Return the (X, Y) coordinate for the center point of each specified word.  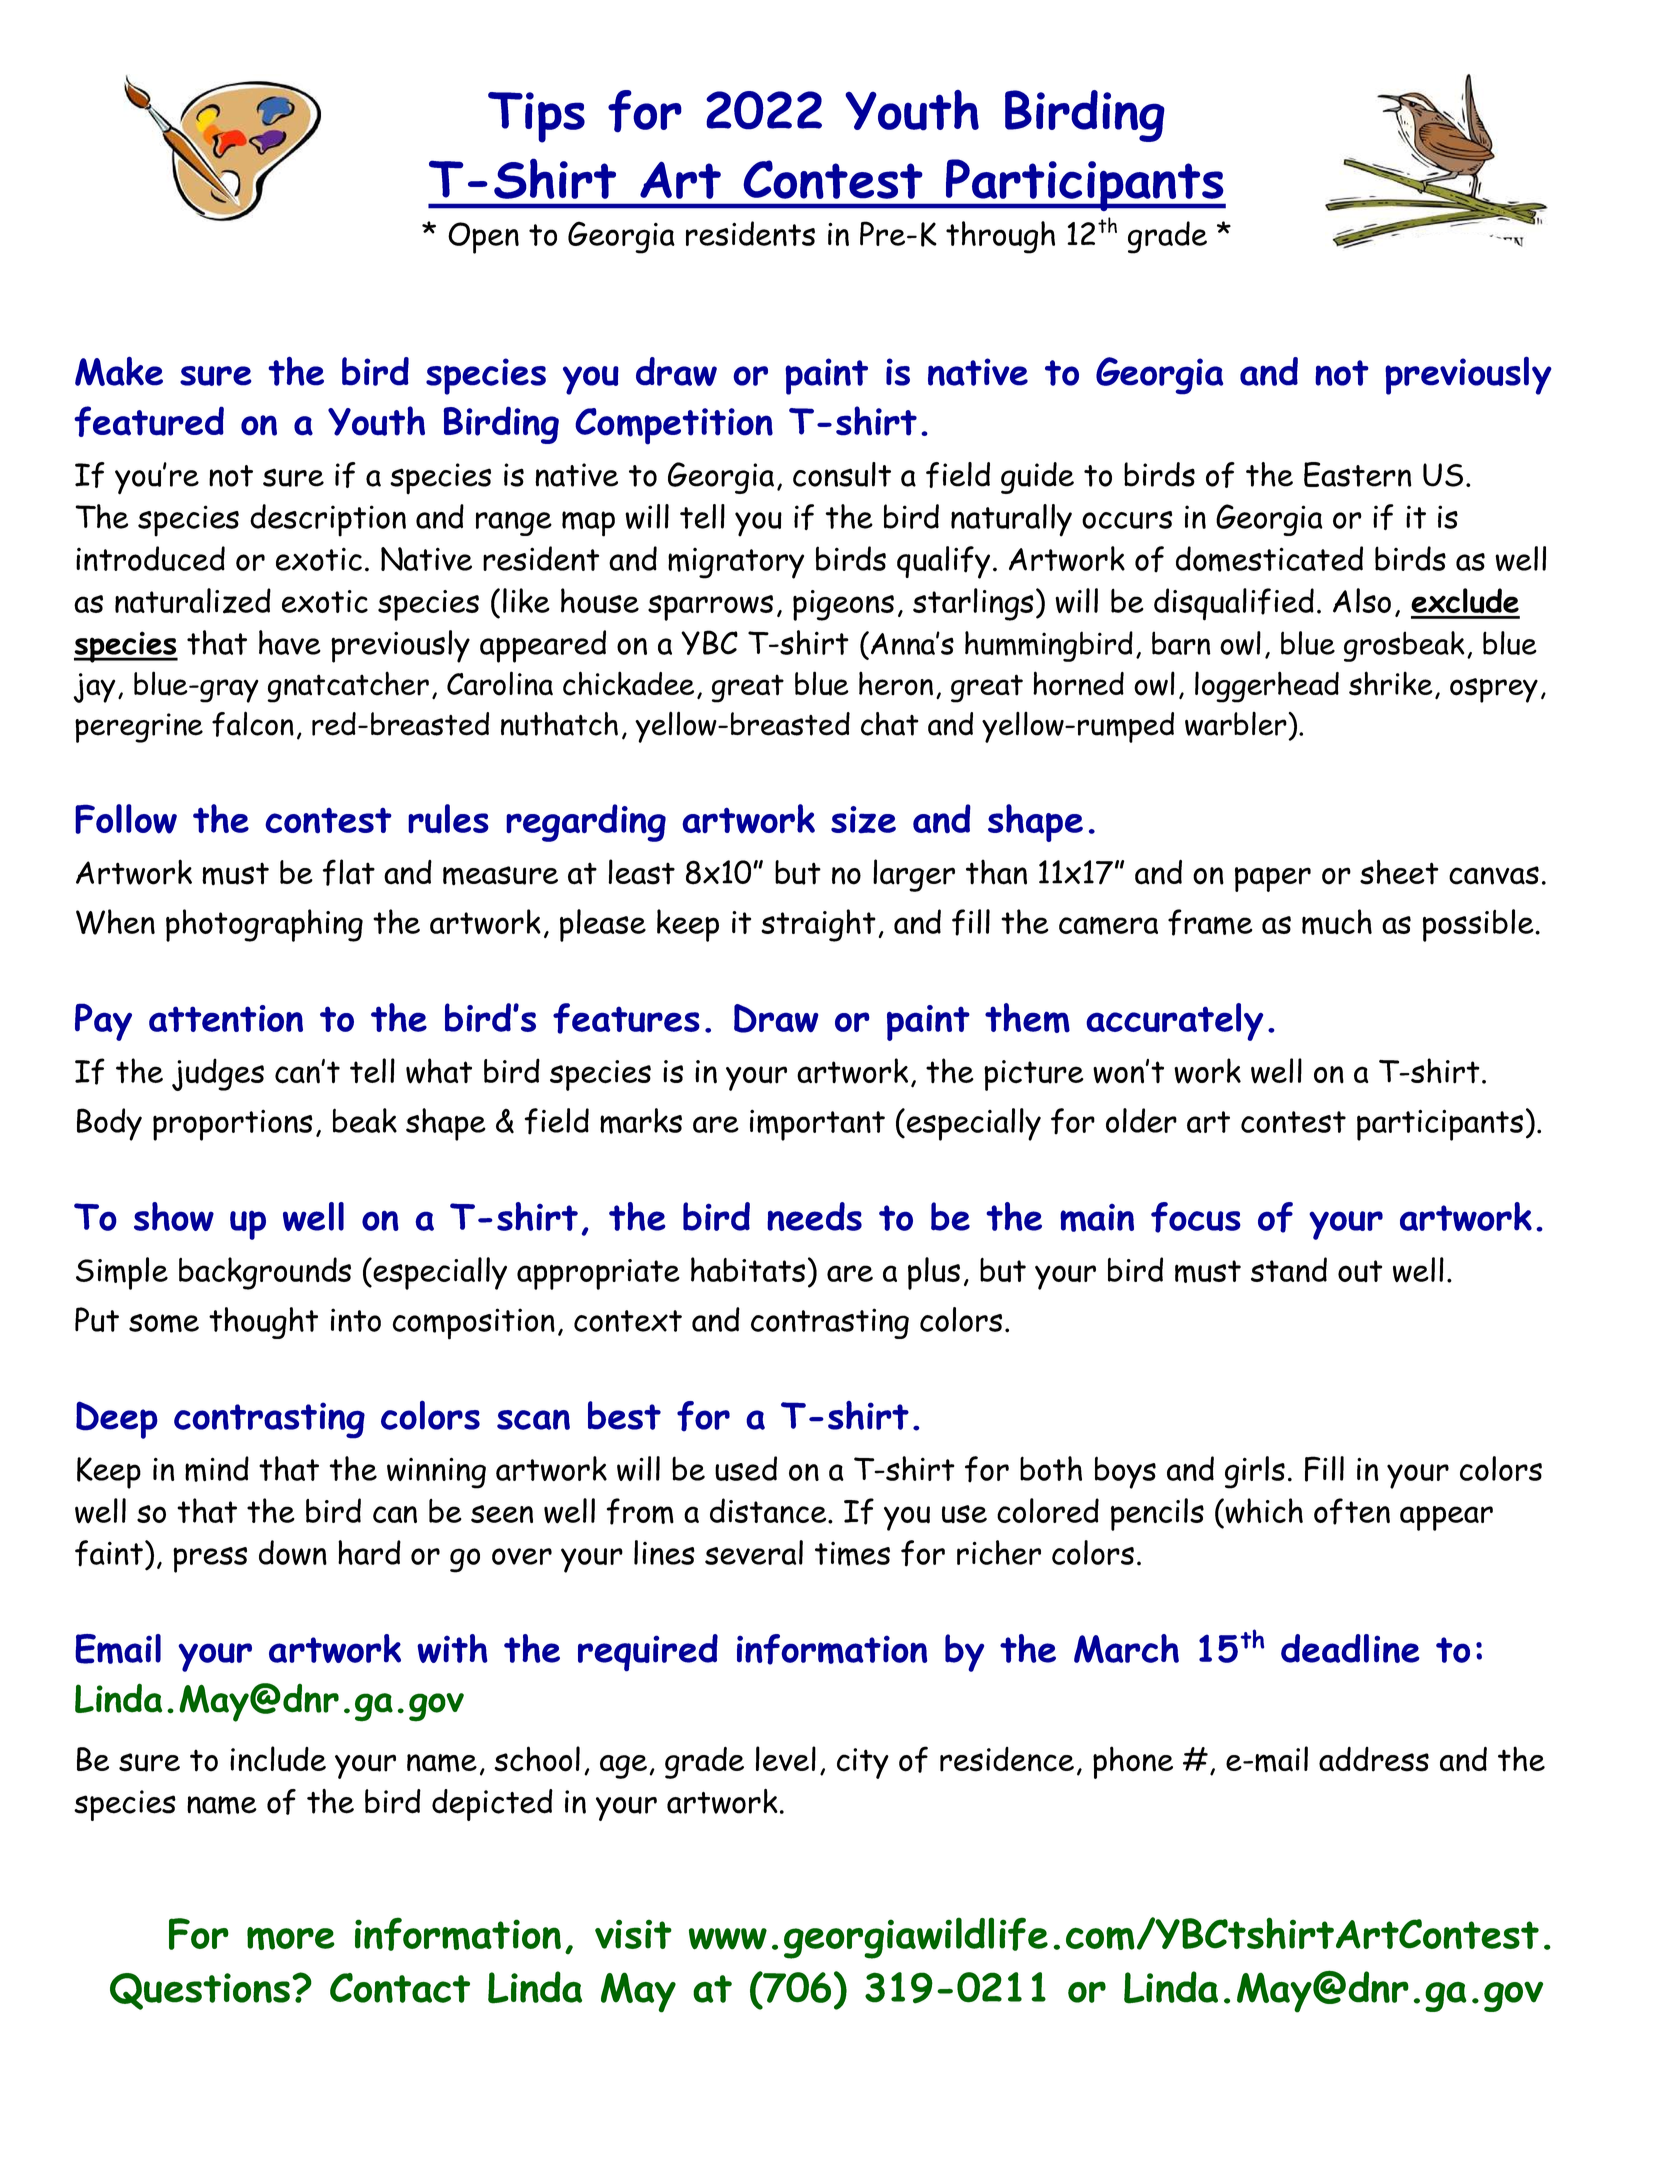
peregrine (139, 728)
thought (263, 1323)
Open (483, 238)
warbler (1236, 724)
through (1000, 237)
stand (1289, 1269)
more (291, 1938)
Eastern (1357, 474)
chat (890, 724)
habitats (748, 1269)
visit (633, 1934)
